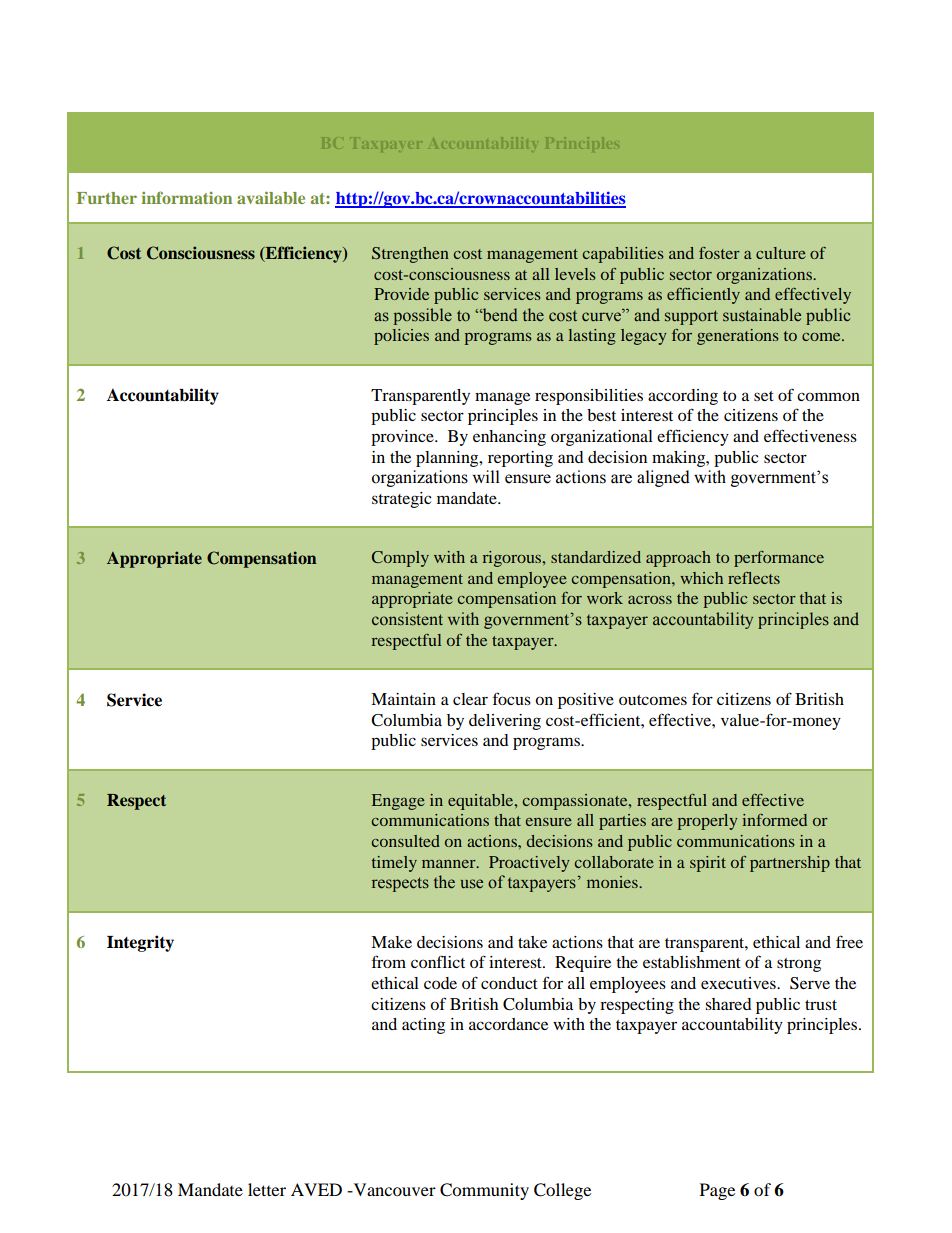  I want to click on Strengthen, so click(410, 255).
